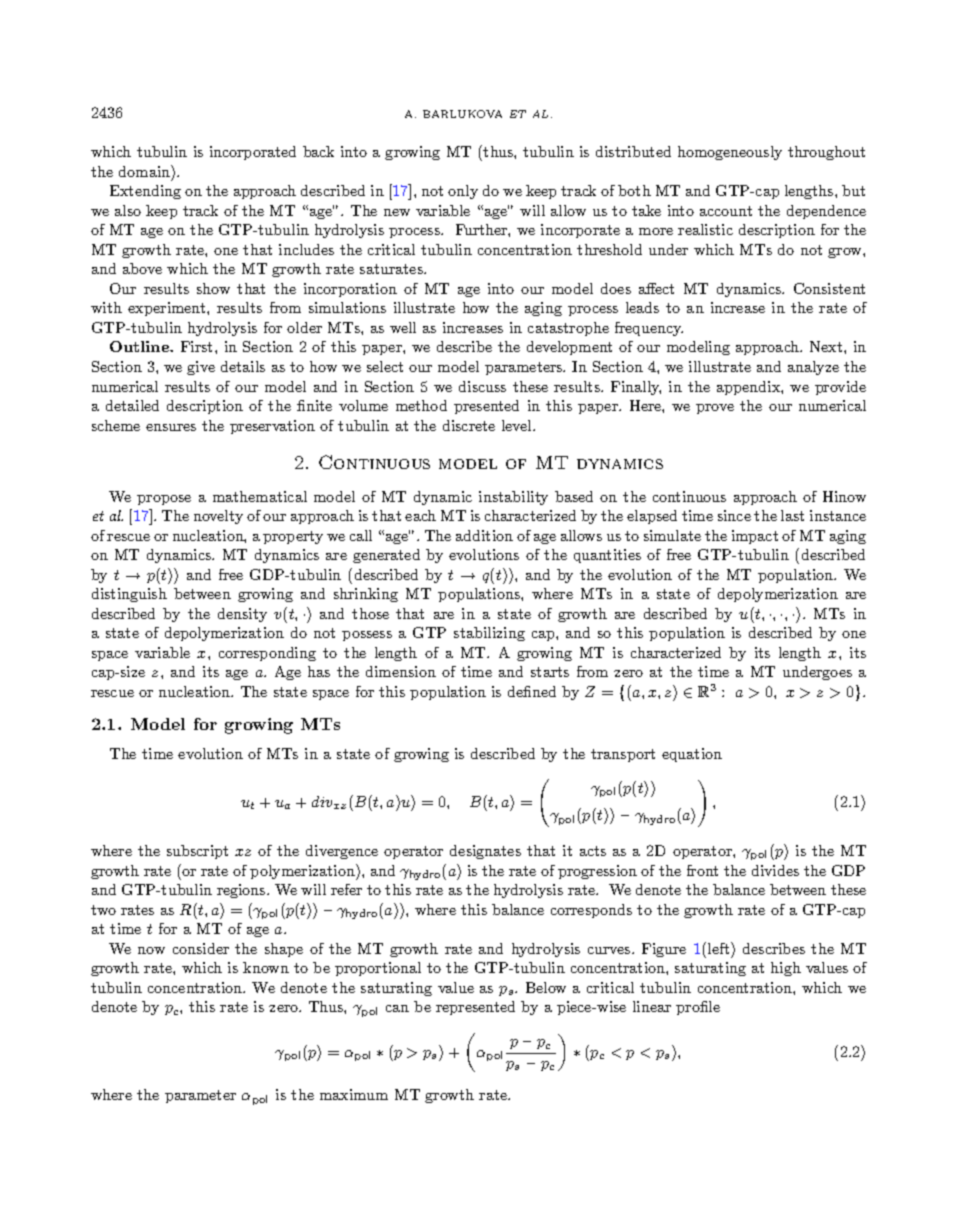 This document has width=958, height=1232. Describe the element at coordinates (145, 192) in the document. I see `Extending` at that location.
